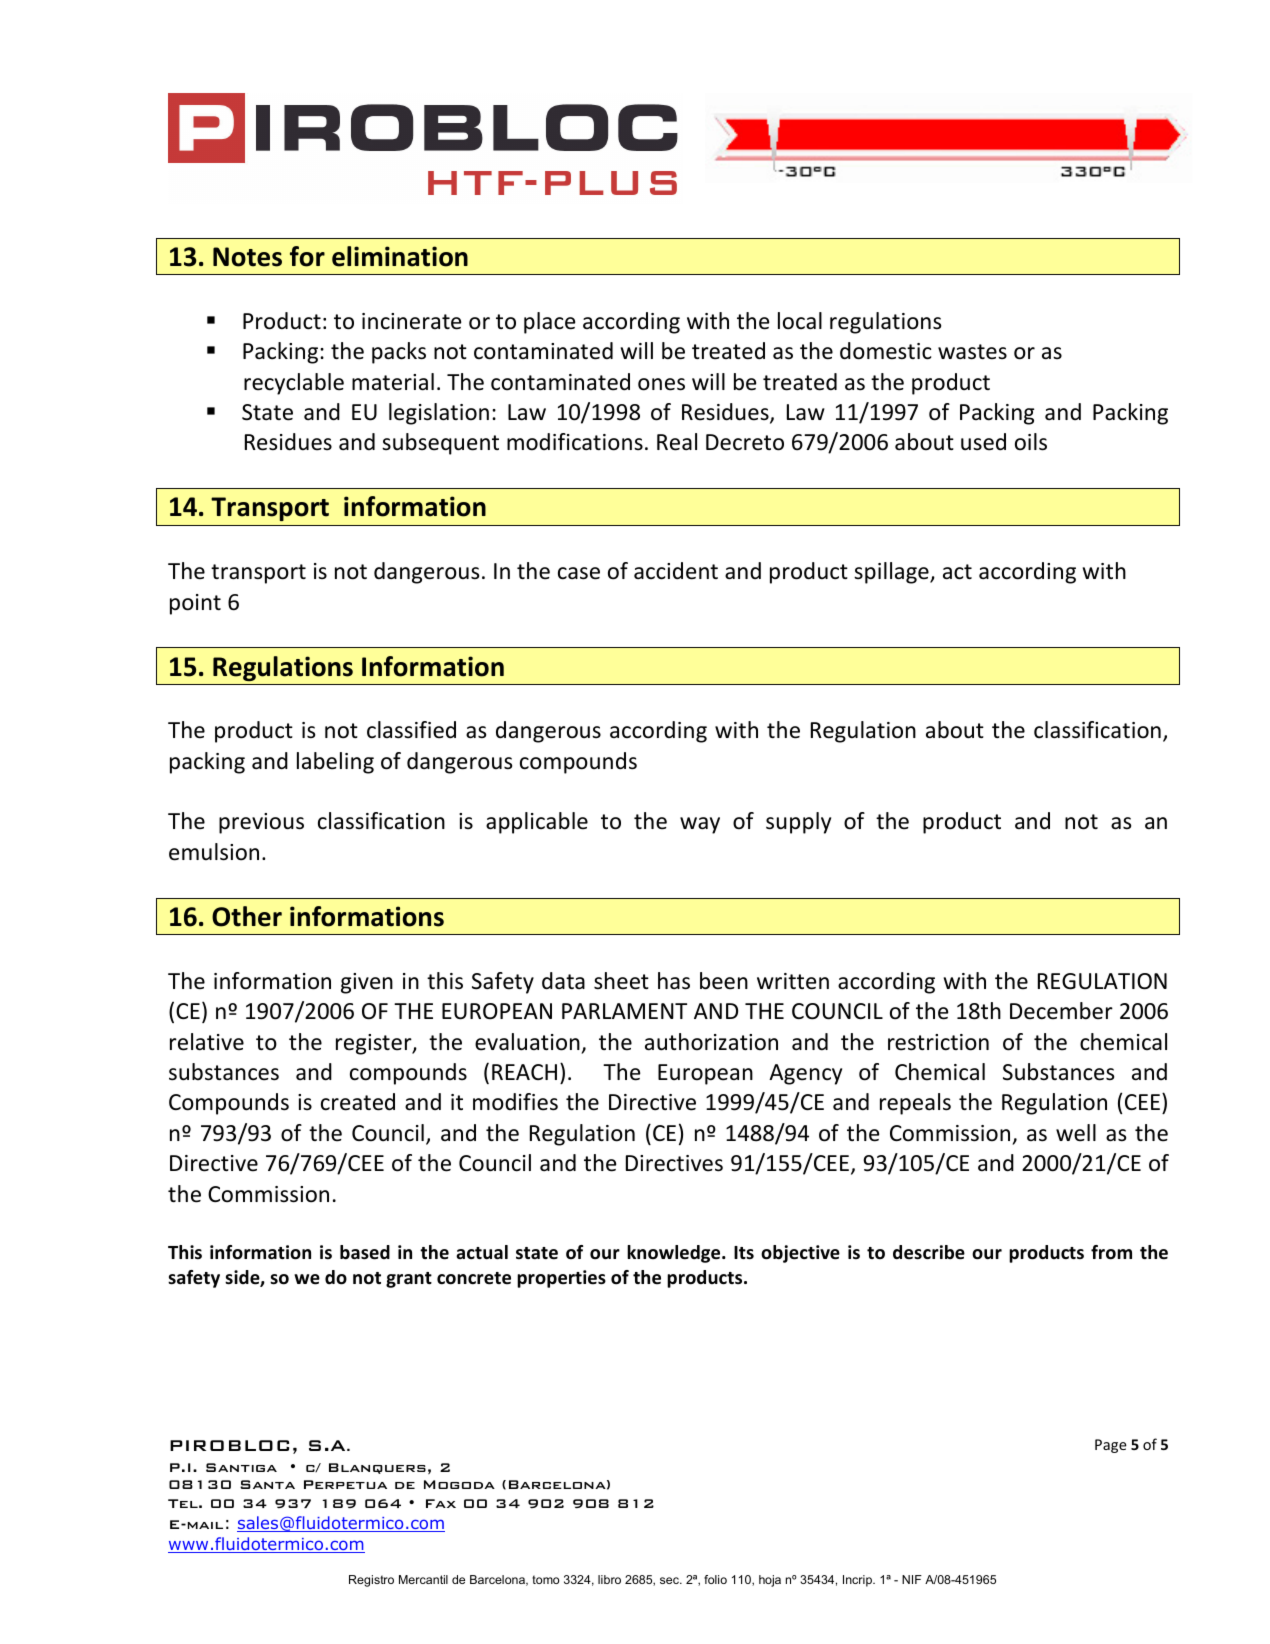 The image size is (1270, 1644). What do you see at coordinates (1061, 1011) in the screenshot?
I see `December` at bounding box center [1061, 1011].
